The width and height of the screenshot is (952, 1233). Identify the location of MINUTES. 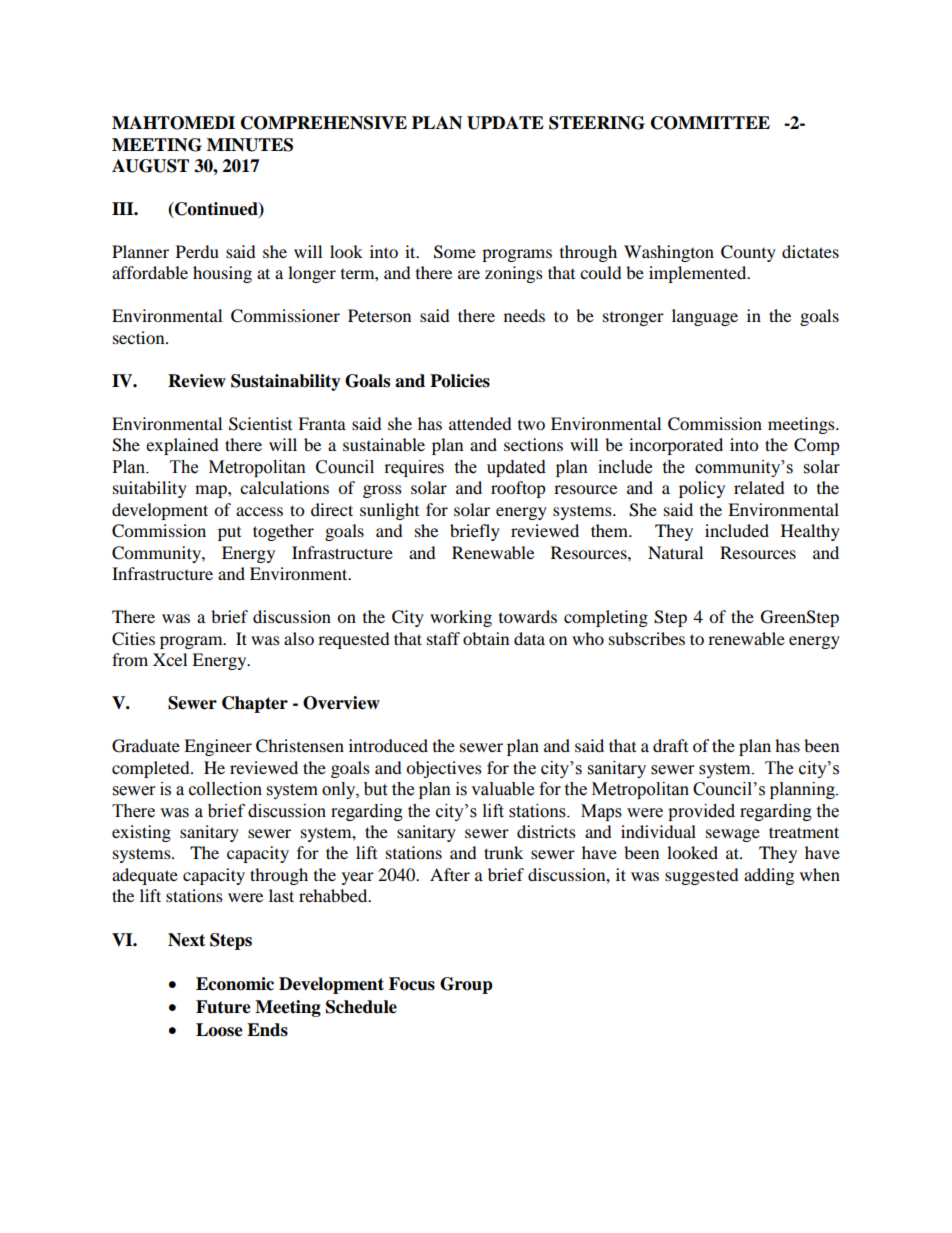
(250, 145).
